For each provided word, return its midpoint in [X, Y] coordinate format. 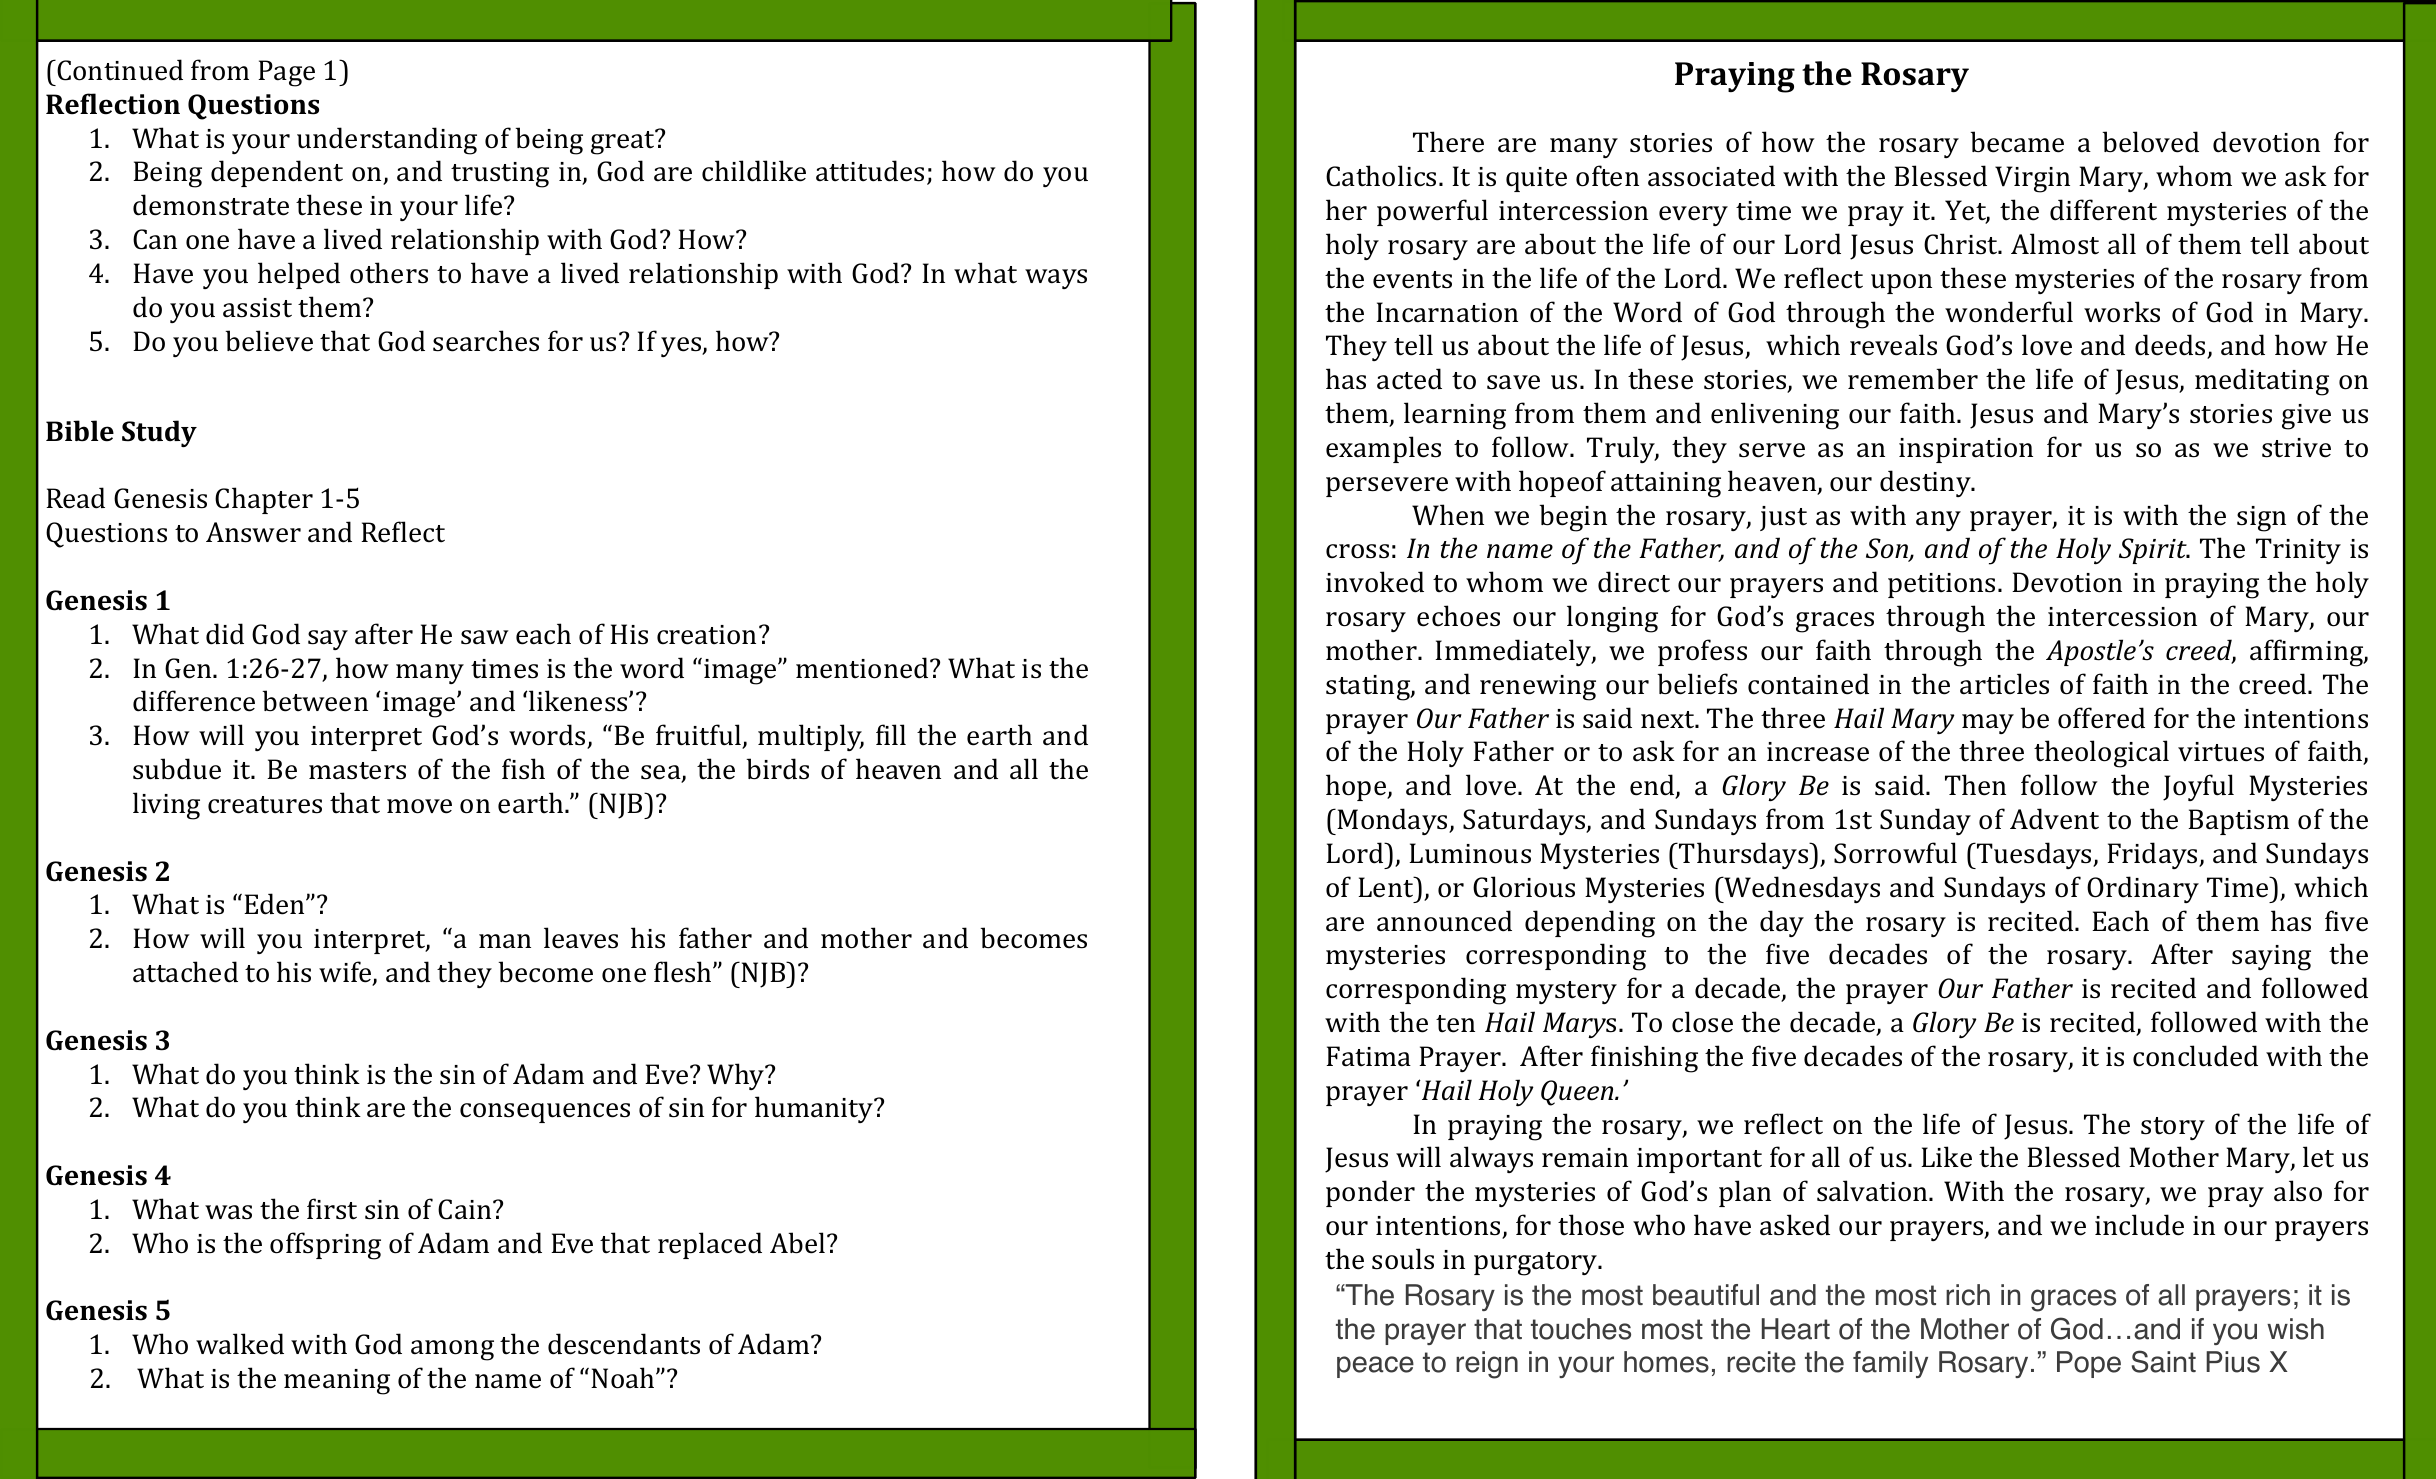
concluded [2195, 1056]
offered [2101, 718]
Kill [891, 734]
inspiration [1966, 450]
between [315, 701]
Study [159, 433]
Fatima [1368, 1056]
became [2017, 142]
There [1448, 142]
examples [1383, 449]
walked [240, 1344]
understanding [387, 141]
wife [346, 973]
